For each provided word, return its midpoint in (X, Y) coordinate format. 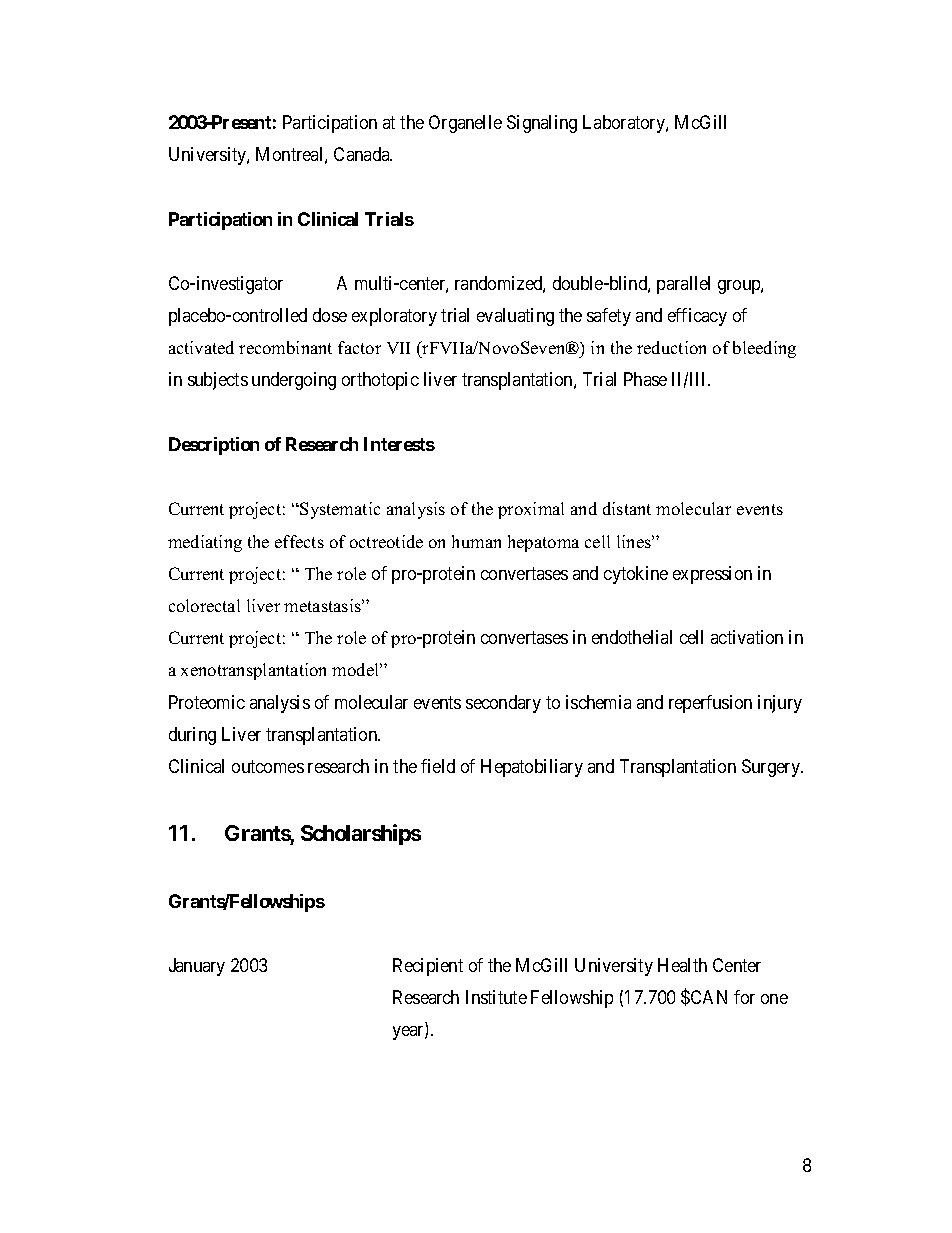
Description (214, 446)
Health (682, 965)
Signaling (542, 124)
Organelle (465, 124)
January (197, 967)
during (192, 736)
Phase (645, 379)
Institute (496, 997)
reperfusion (710, 704)
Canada (363, 154)
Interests (399, 444)
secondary (503, 704)
